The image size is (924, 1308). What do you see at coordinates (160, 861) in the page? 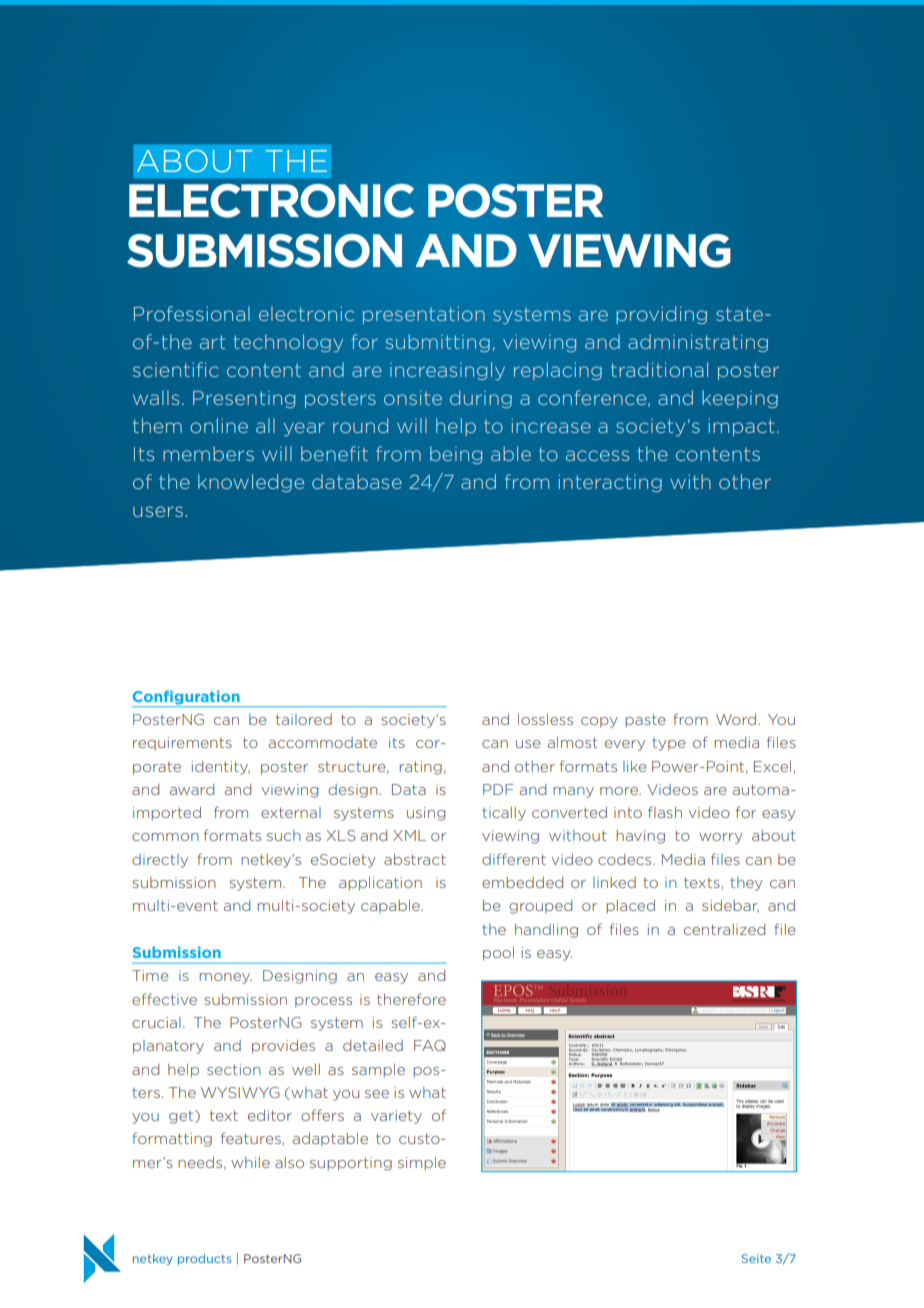
I see `directly` at bounding box center [160, 861].
